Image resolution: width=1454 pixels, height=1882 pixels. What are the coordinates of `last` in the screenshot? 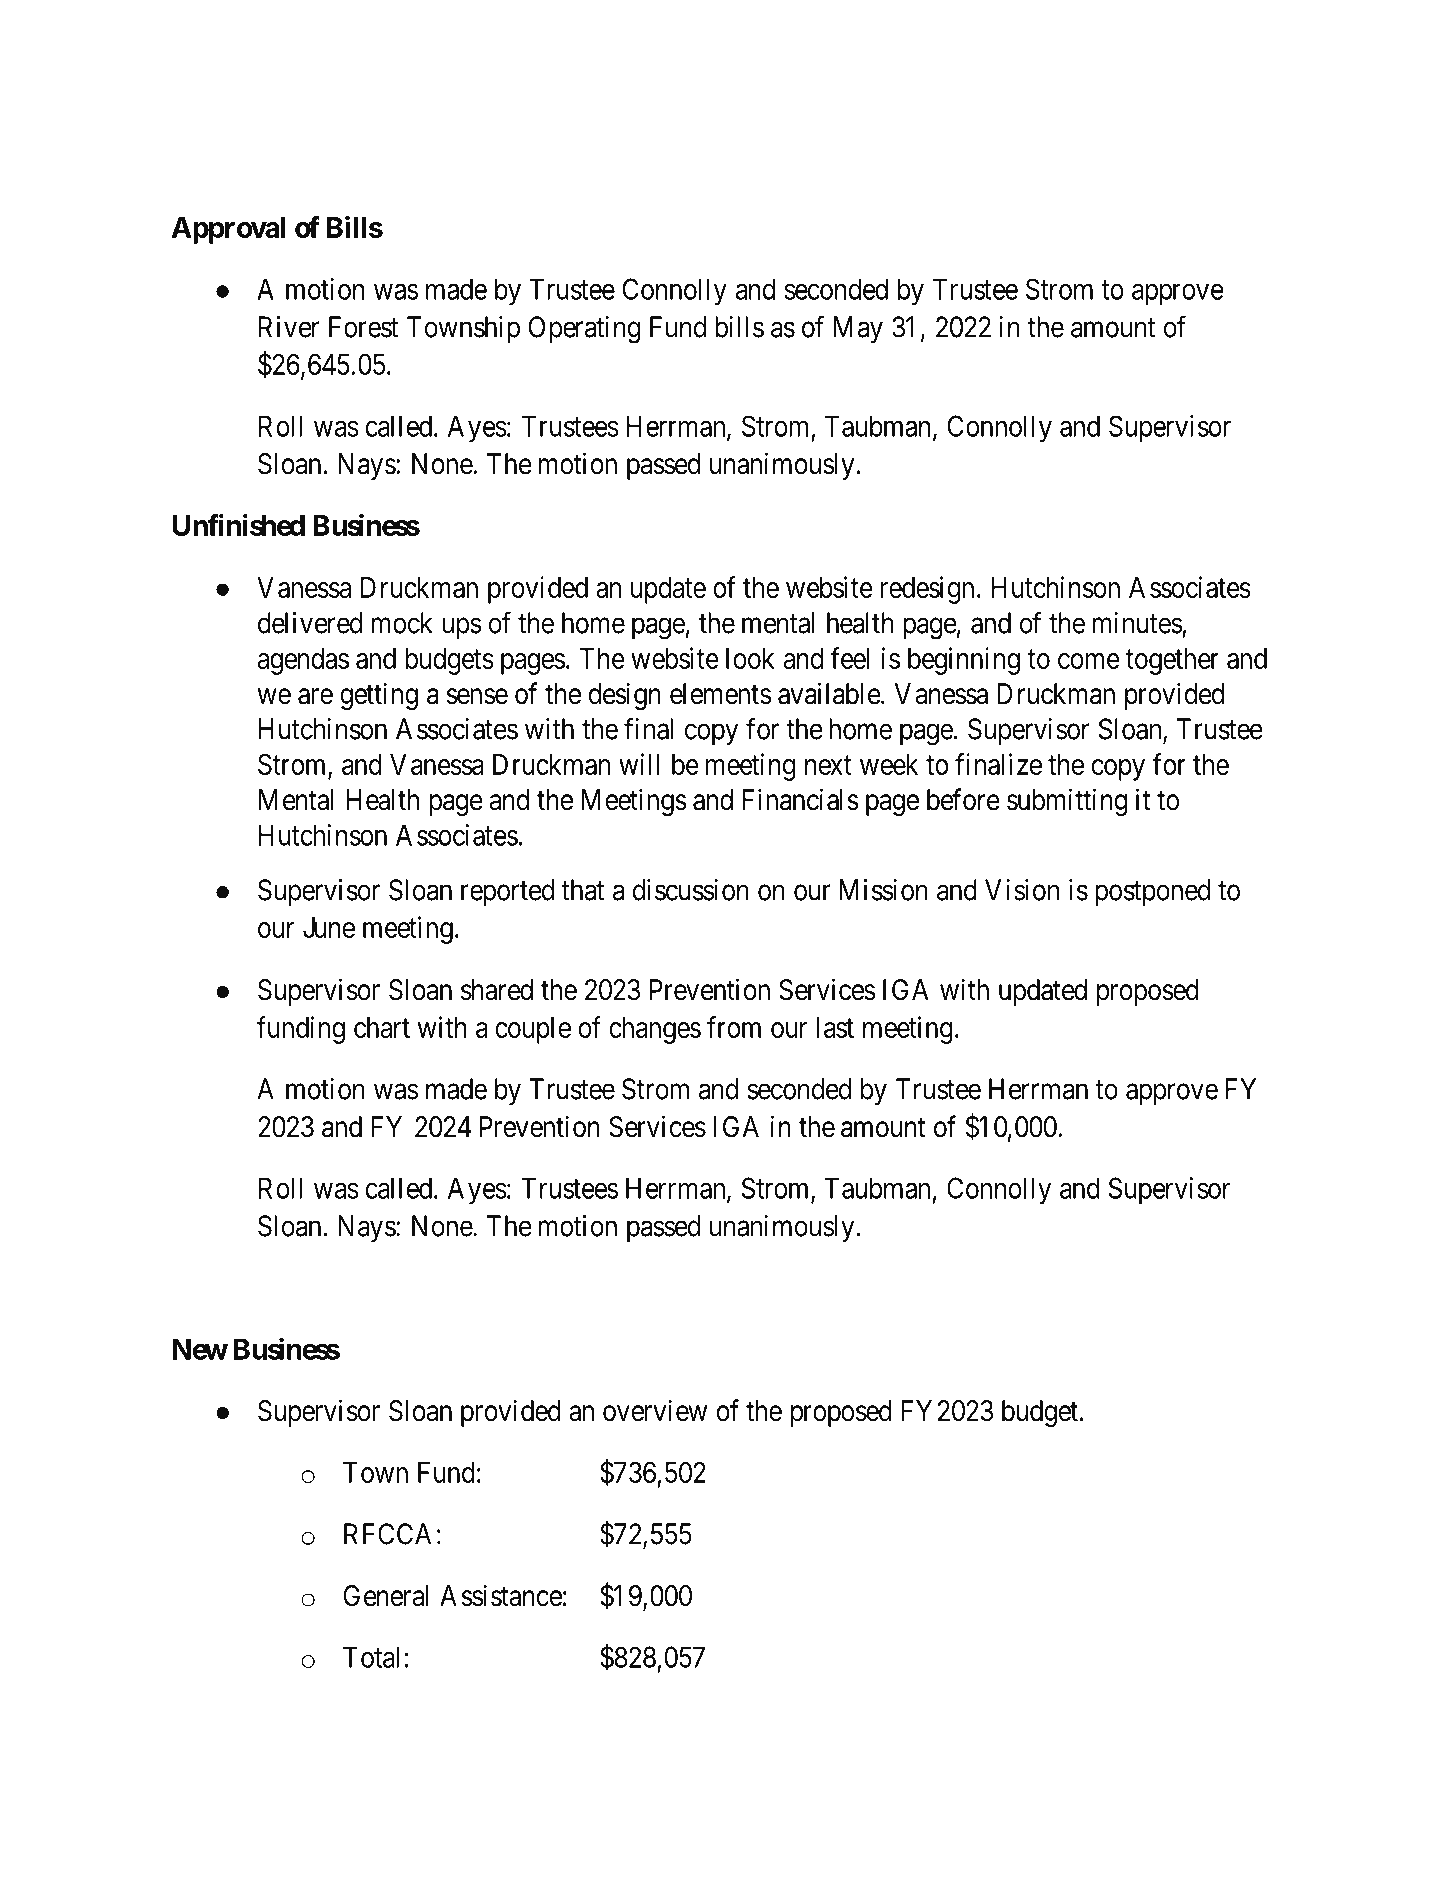 It's located at (835, 1027).
